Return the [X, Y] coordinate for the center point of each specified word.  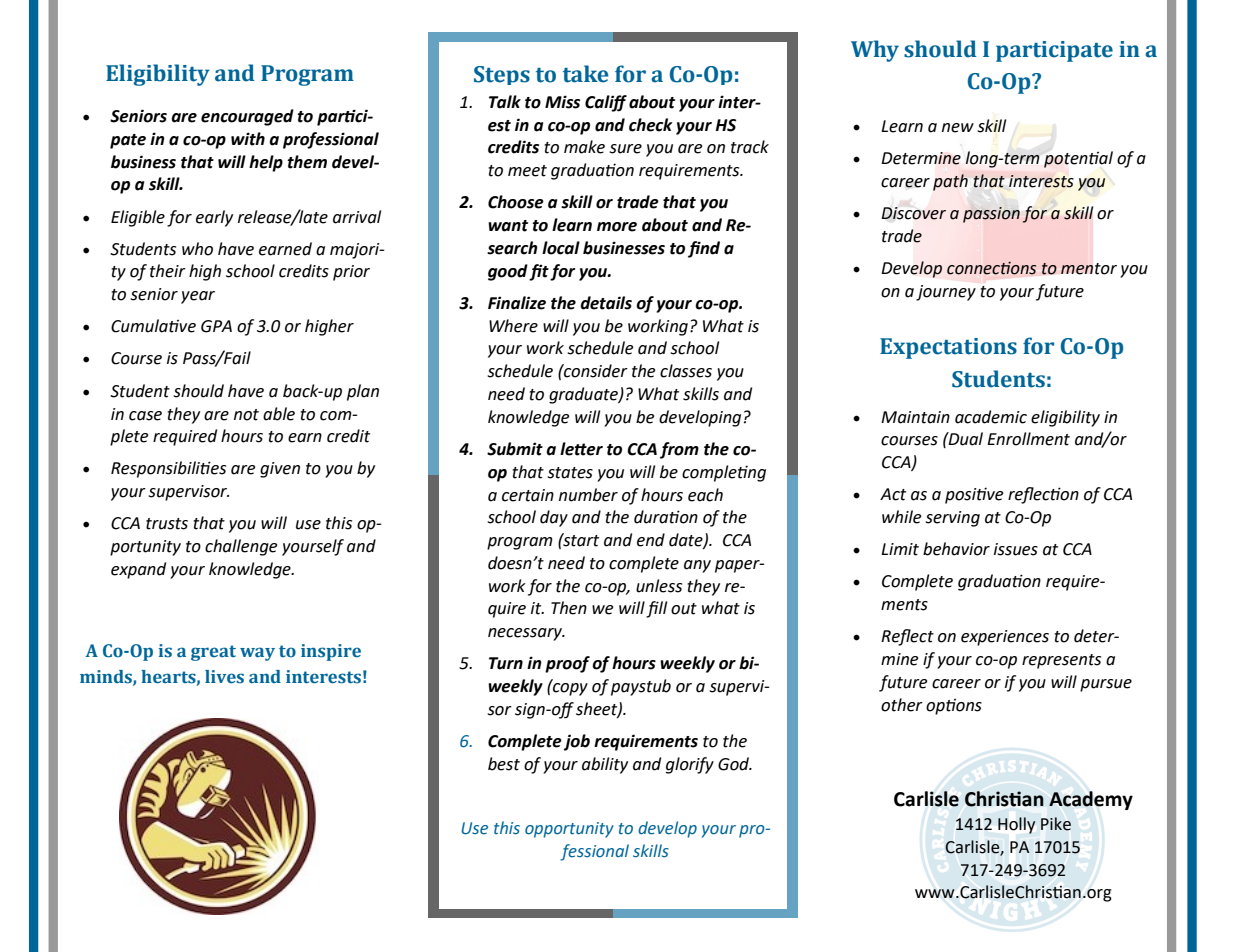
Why [875, 51]
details [606, 303]
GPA [216, 326]
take [586, 74]
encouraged [247, 117]
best [504, 764]
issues [1016, 549]
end [651, 540]
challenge [241, 547]
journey [946, 293]
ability [605, 765]
